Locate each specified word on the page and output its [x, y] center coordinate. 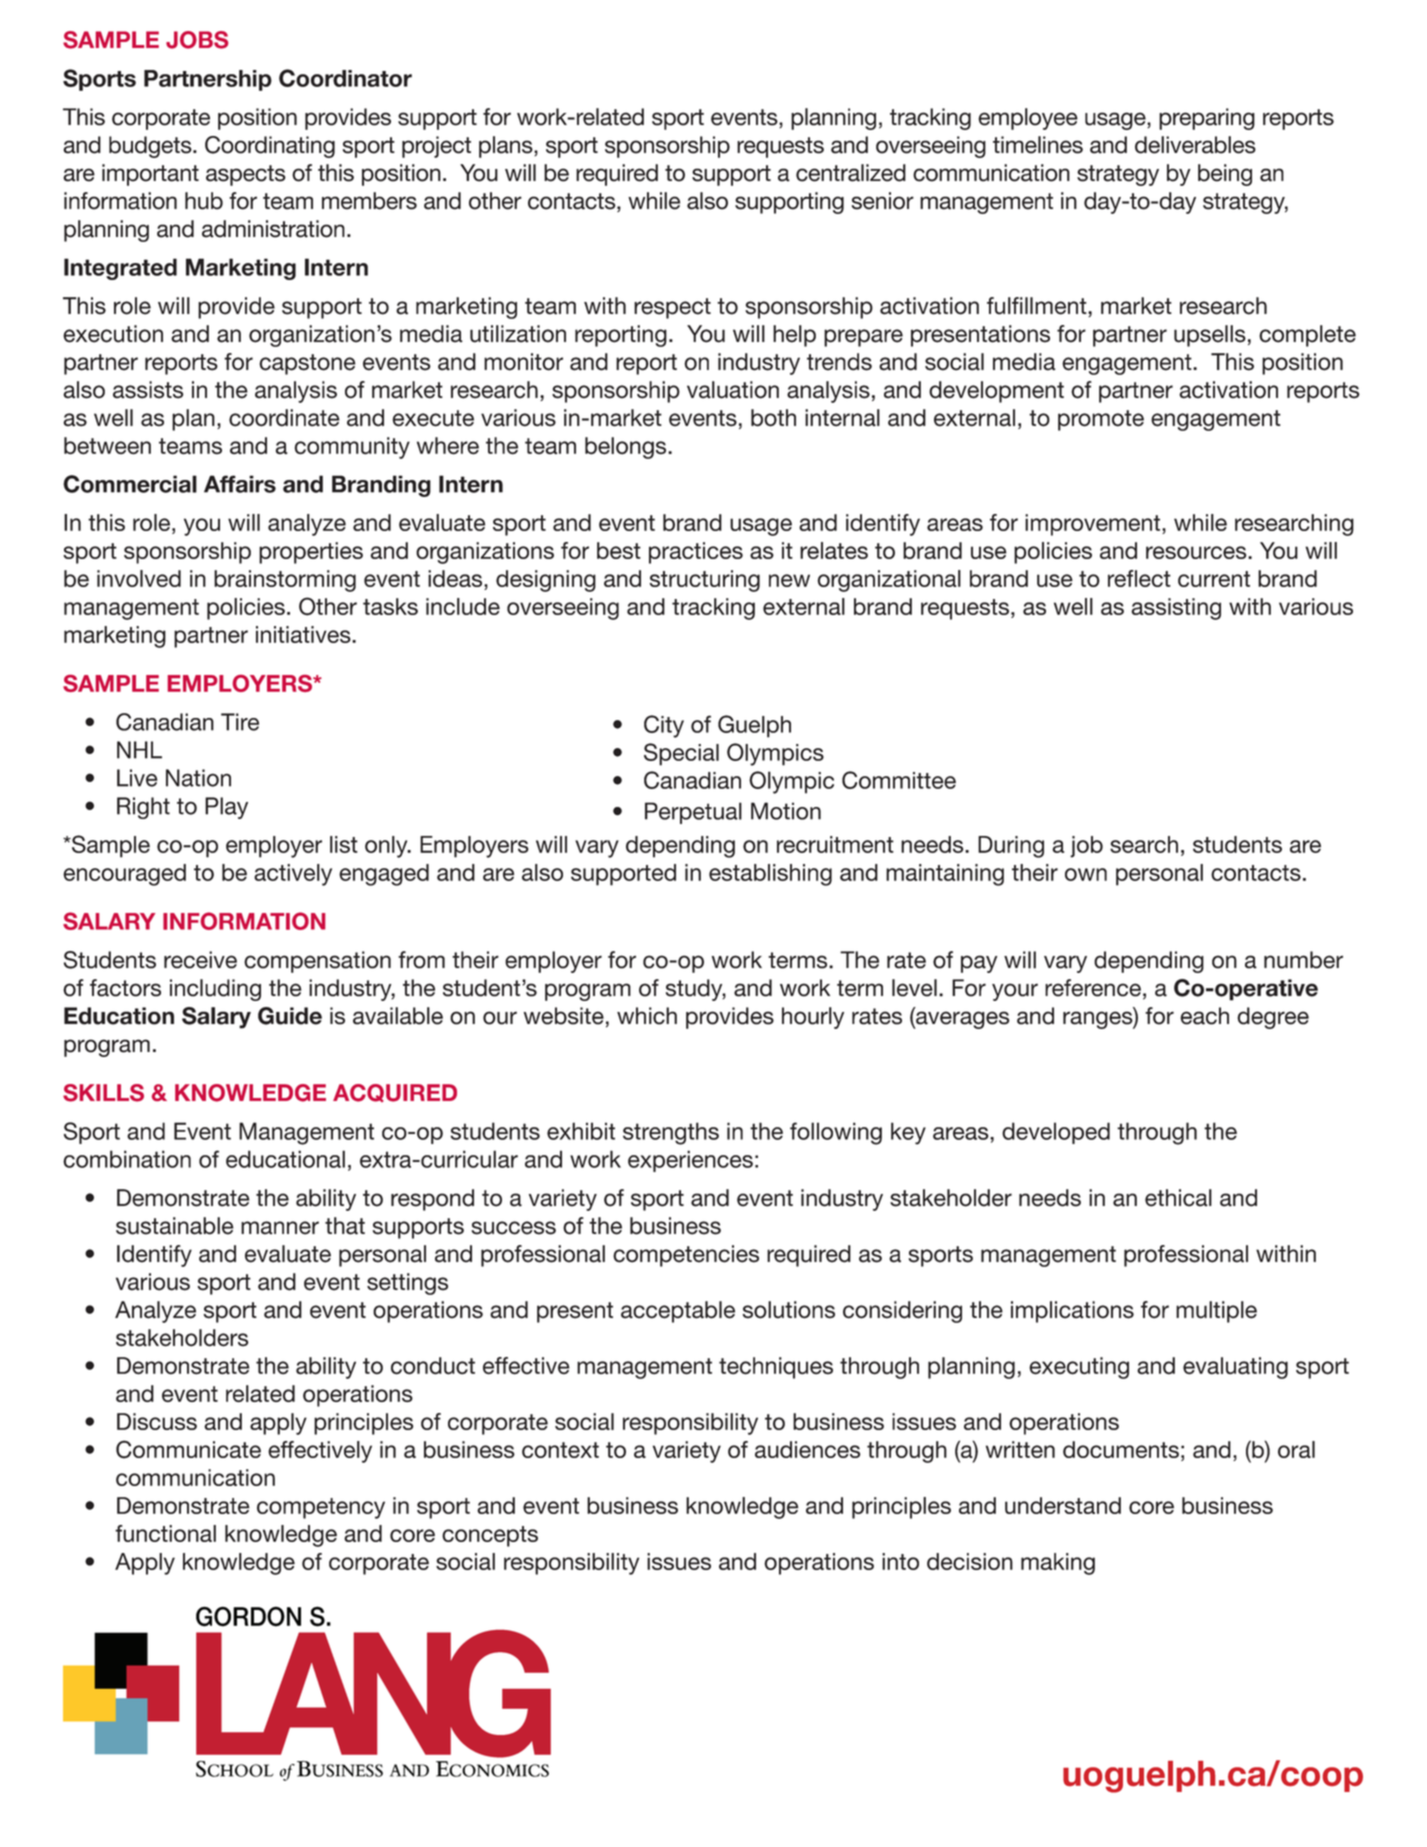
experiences [690, 1161]
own [1086, 874]
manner [280, 1228]
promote [1101, 420]
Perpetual [693, 813]
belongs [627, 448]
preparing [1207, 119]
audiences [807, 1449]
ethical [1178, 1198]
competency [321, 1508]
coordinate [284, 418]
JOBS [197, 40]
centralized [851, 173]
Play [226, 808]
